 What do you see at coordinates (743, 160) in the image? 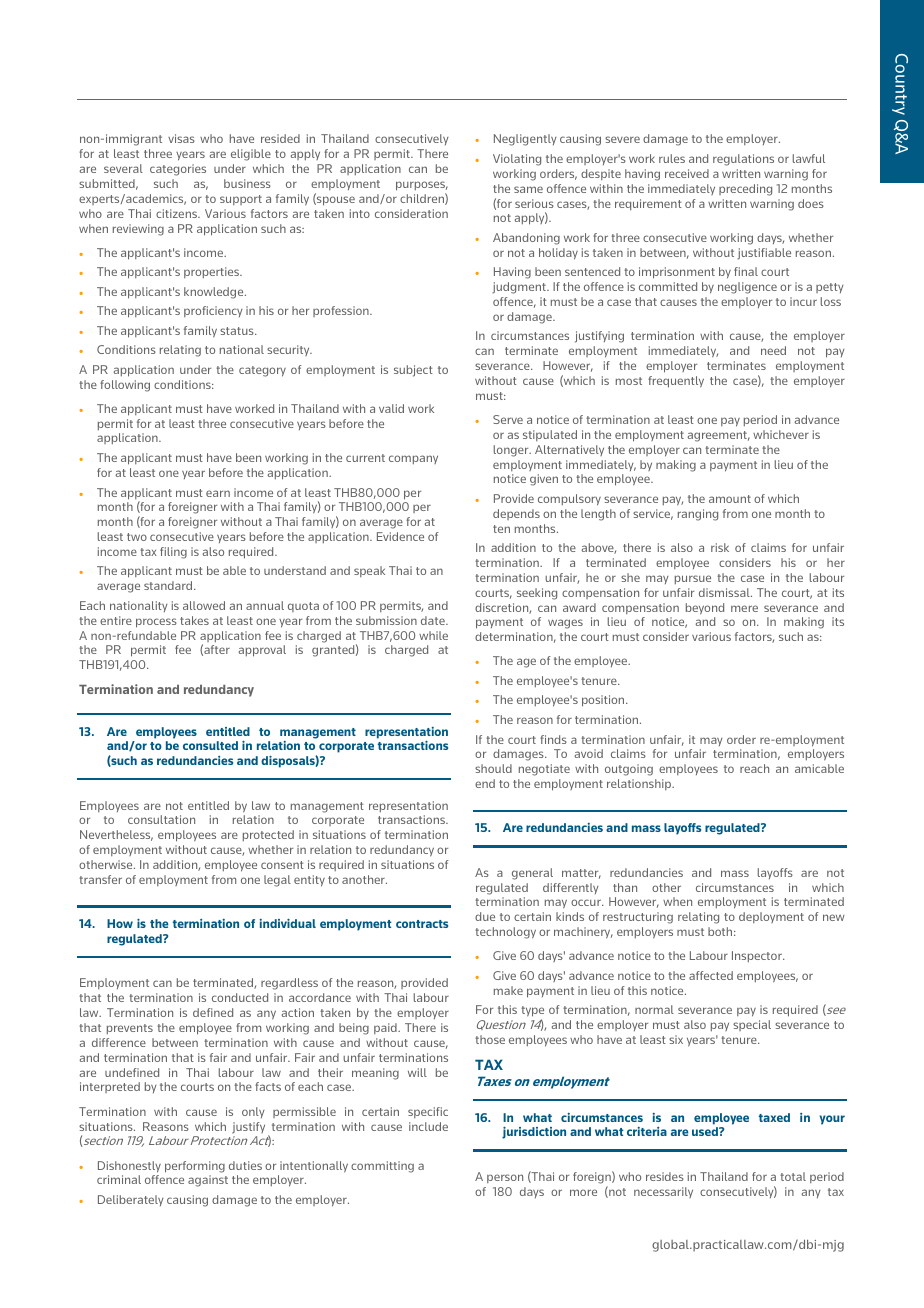
I see `regulations` at bounding box center [743, 160].
